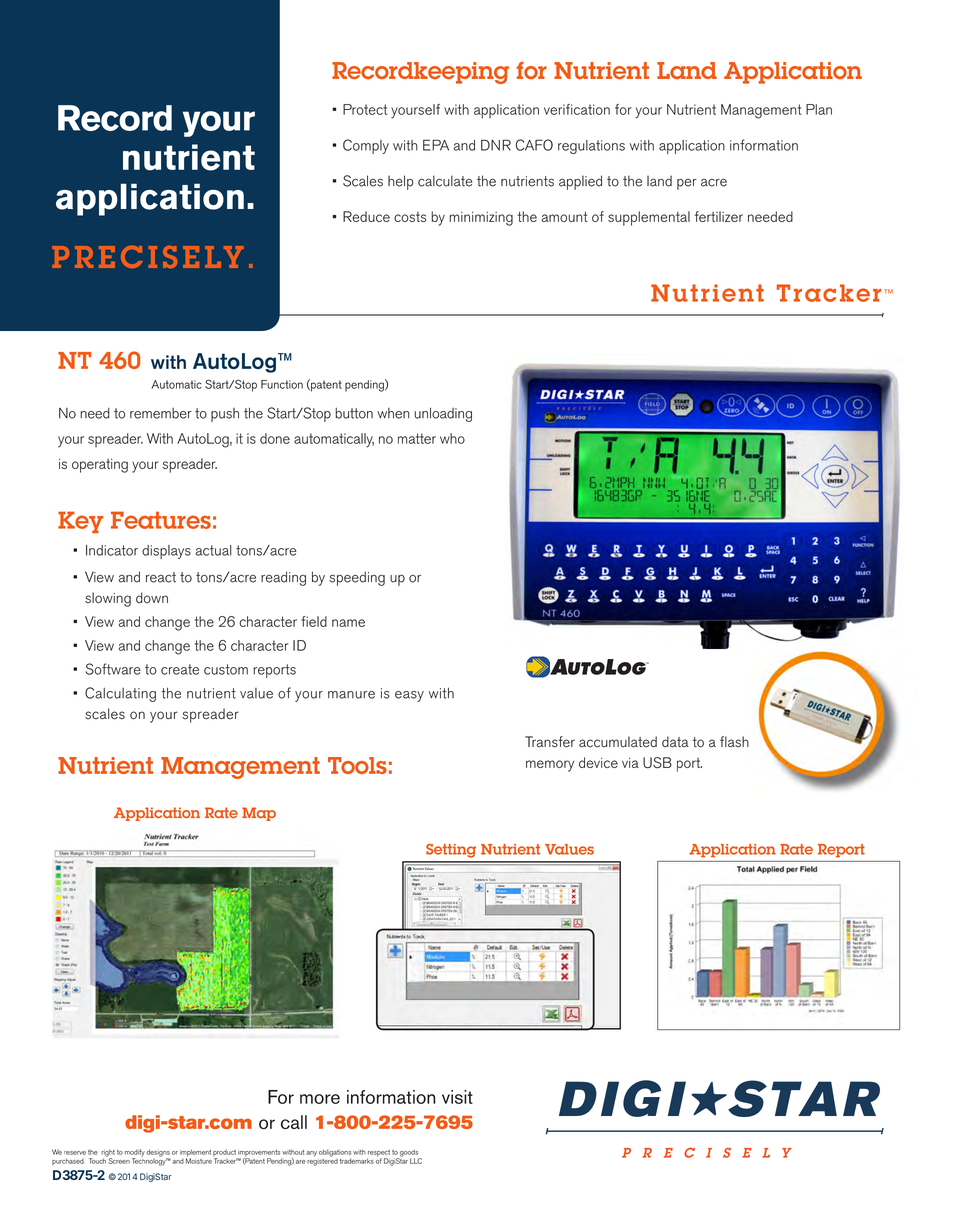 The width and height of the screenshot is (964, 1232). I want to click on Setting, so click(451, 851).
